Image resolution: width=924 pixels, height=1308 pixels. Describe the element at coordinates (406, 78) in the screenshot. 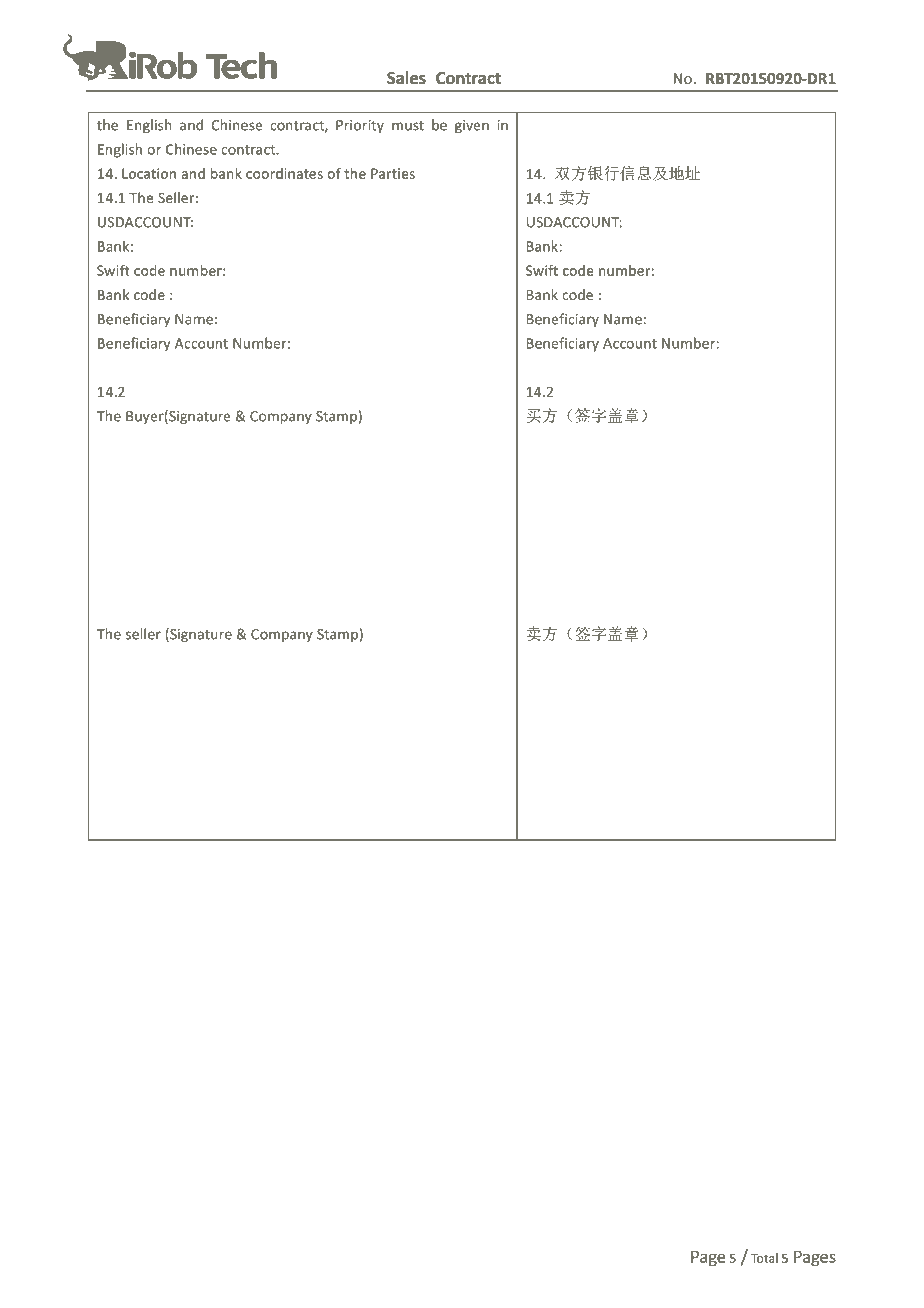

I see `Sales` at that location.
